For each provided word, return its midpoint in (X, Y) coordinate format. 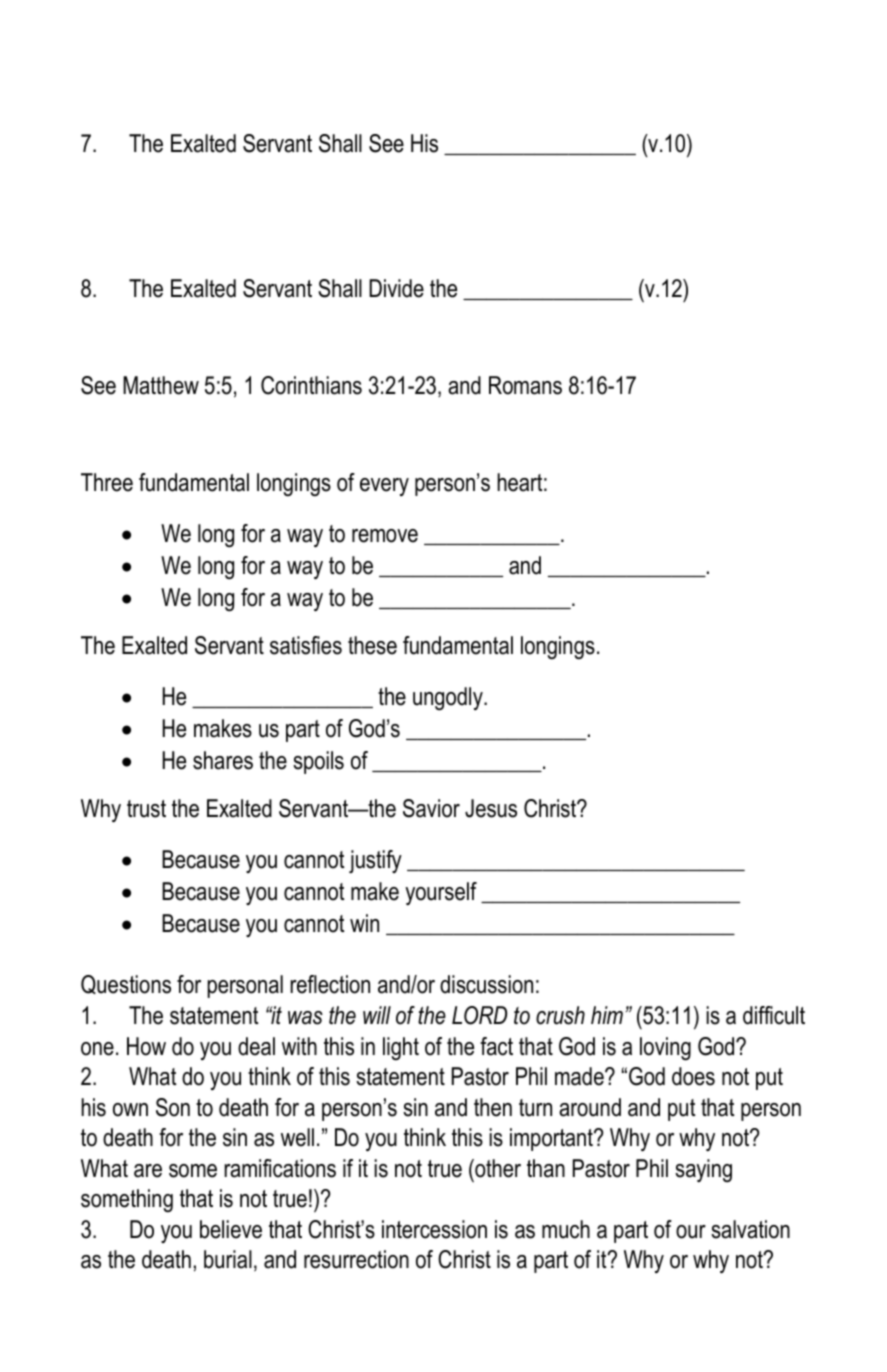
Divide (396, 288)
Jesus (491, 808)
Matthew (161, 385)
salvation (750, 1229)
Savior (431, 808)
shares (223, 760)
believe (231, 1229)
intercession (434, 1229)
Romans (525, 385)
